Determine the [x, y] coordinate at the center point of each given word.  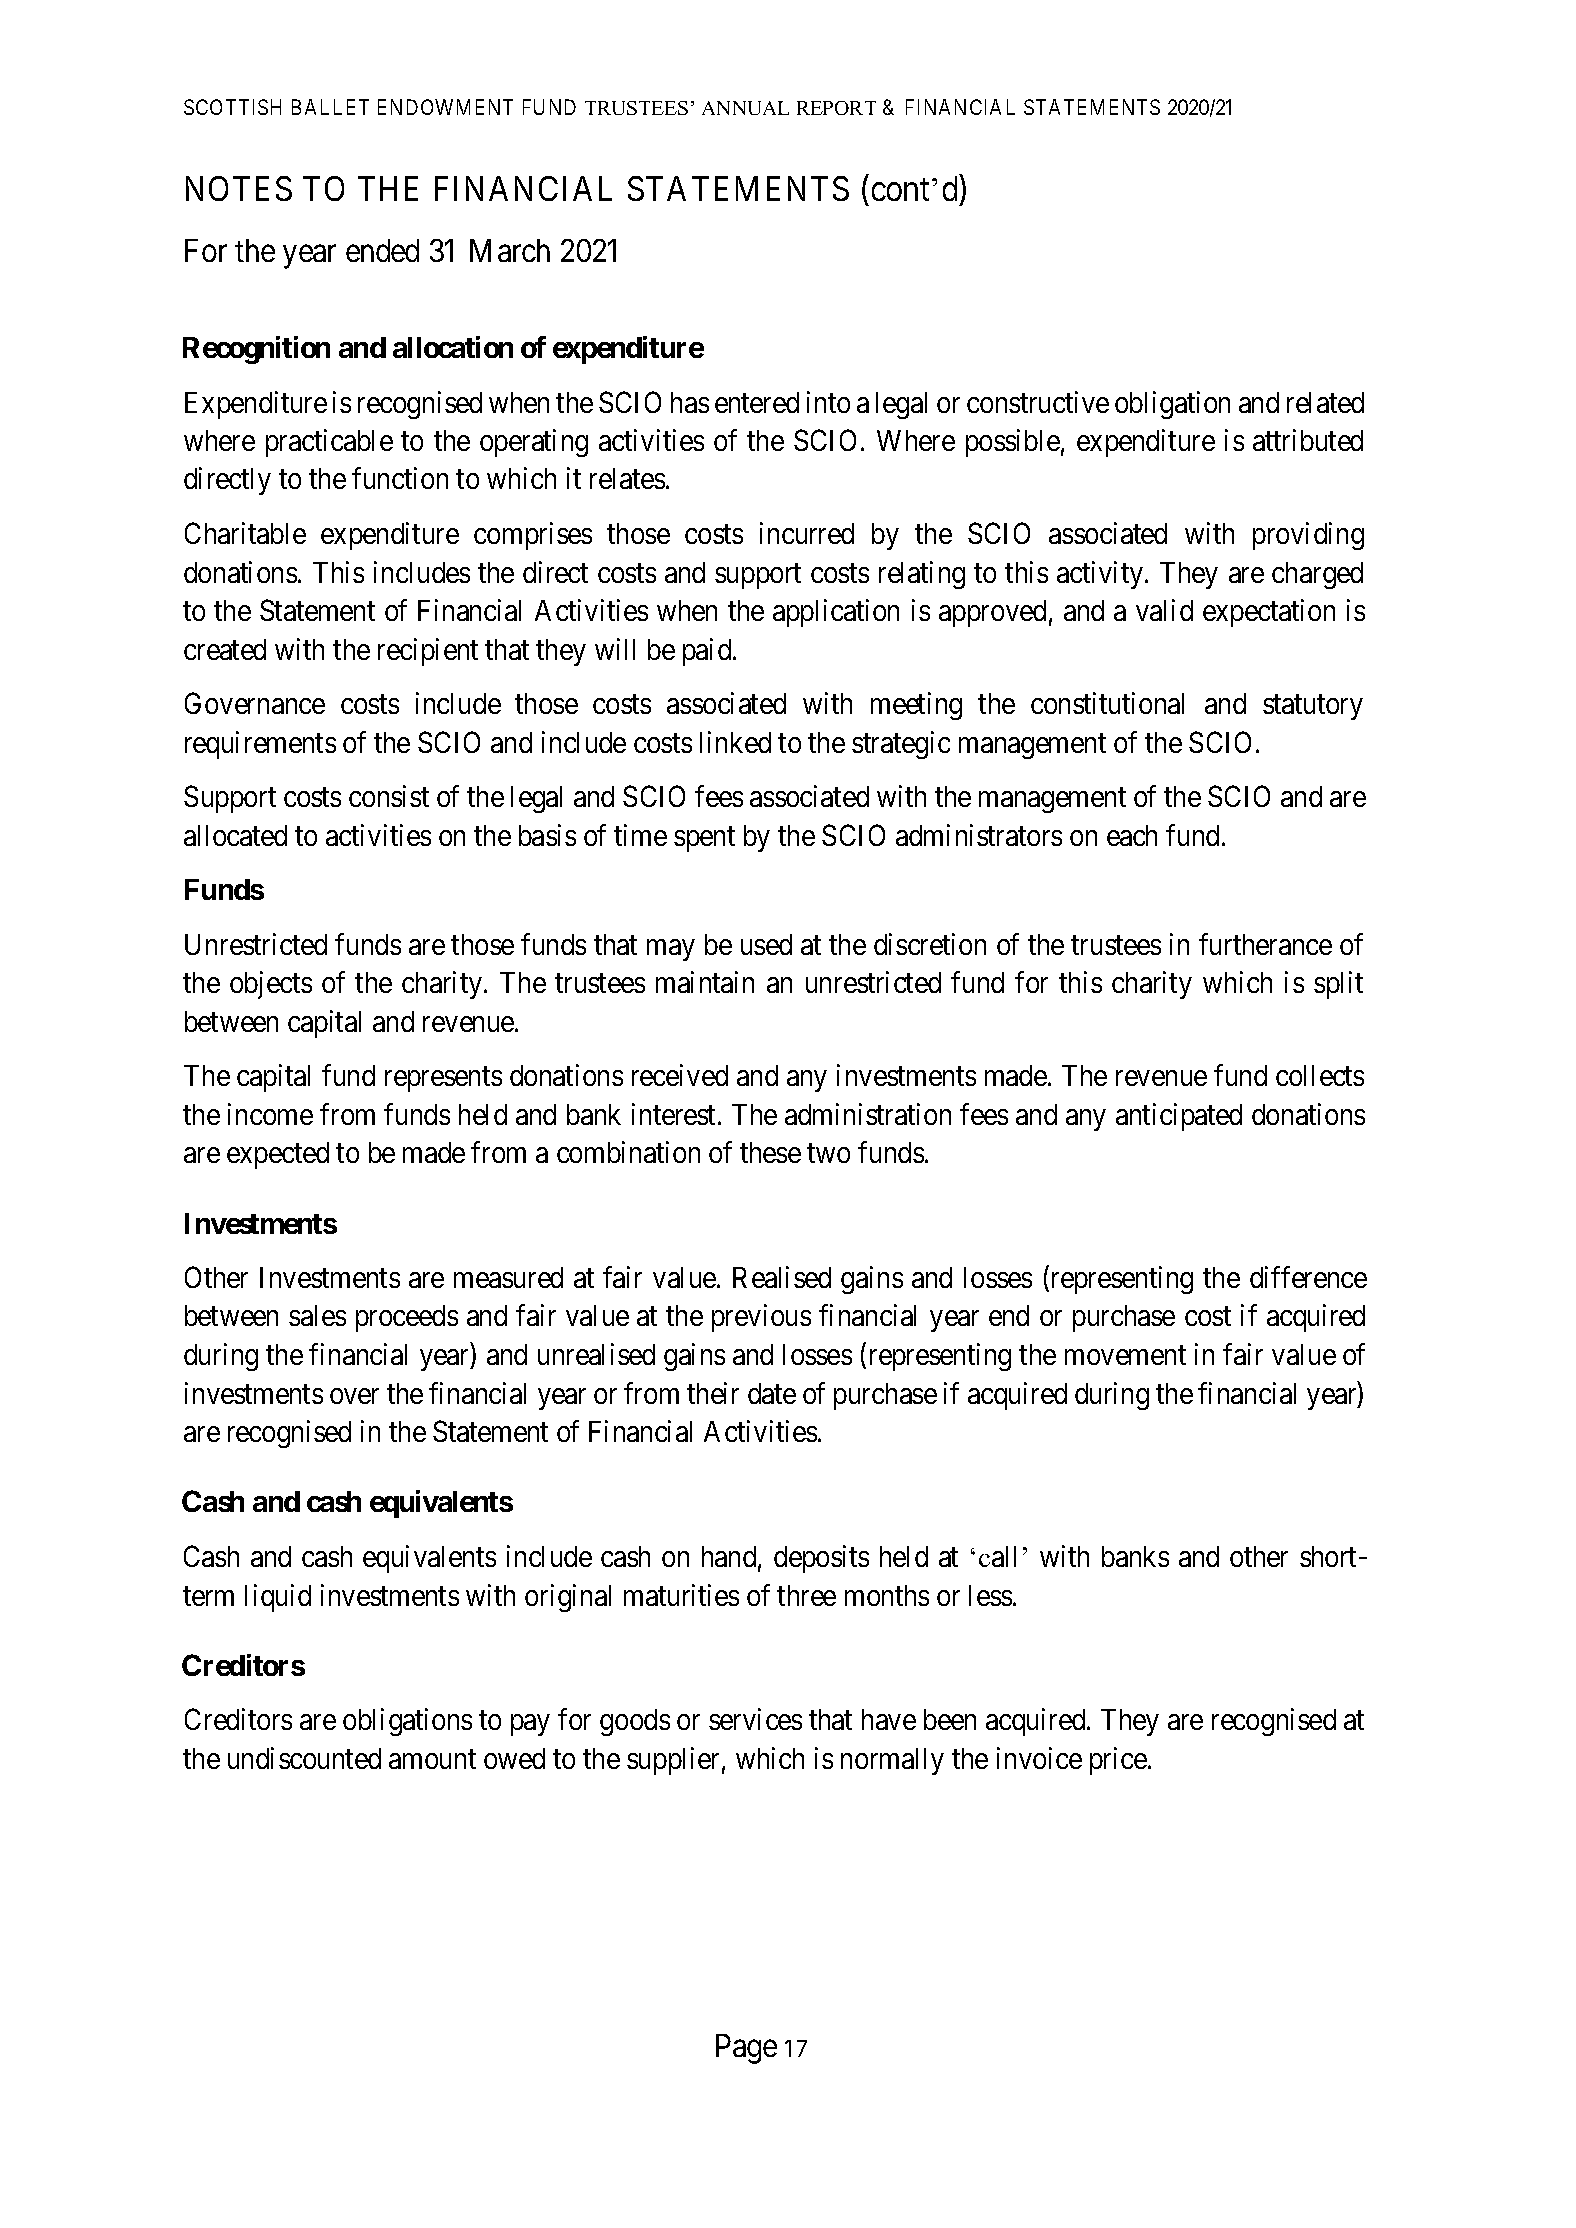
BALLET [330, 107]
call [997, 1556]
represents [443, 1079]
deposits [821, 1559]
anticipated [1179, 1117]
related [1325, 402]
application [836, 613]
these [770, 1152]
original [568, 1598]
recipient [428, 652]
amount [432, 1759]
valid [1164, 610]
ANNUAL [745, 108]
